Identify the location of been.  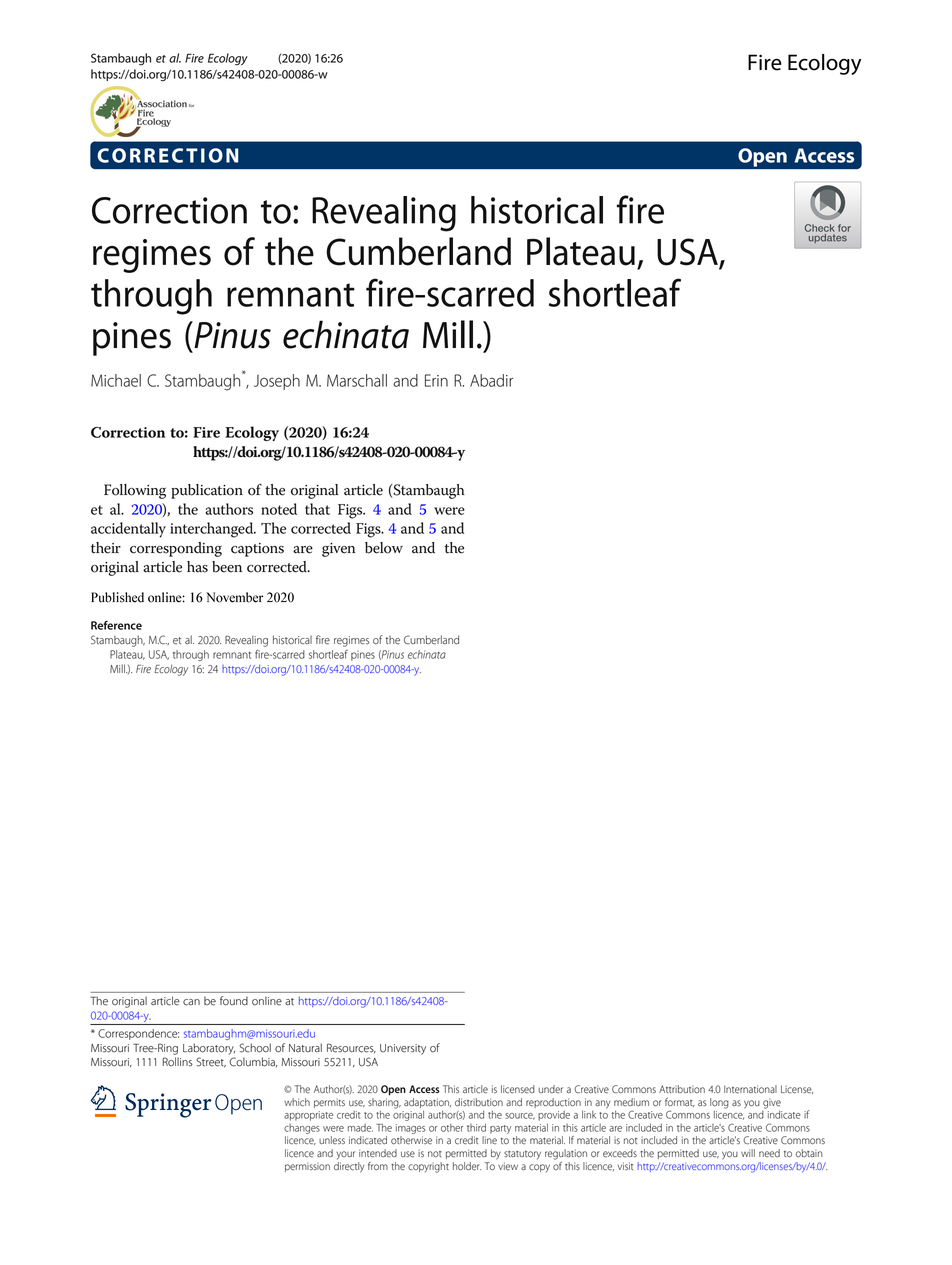
(227, 567).
